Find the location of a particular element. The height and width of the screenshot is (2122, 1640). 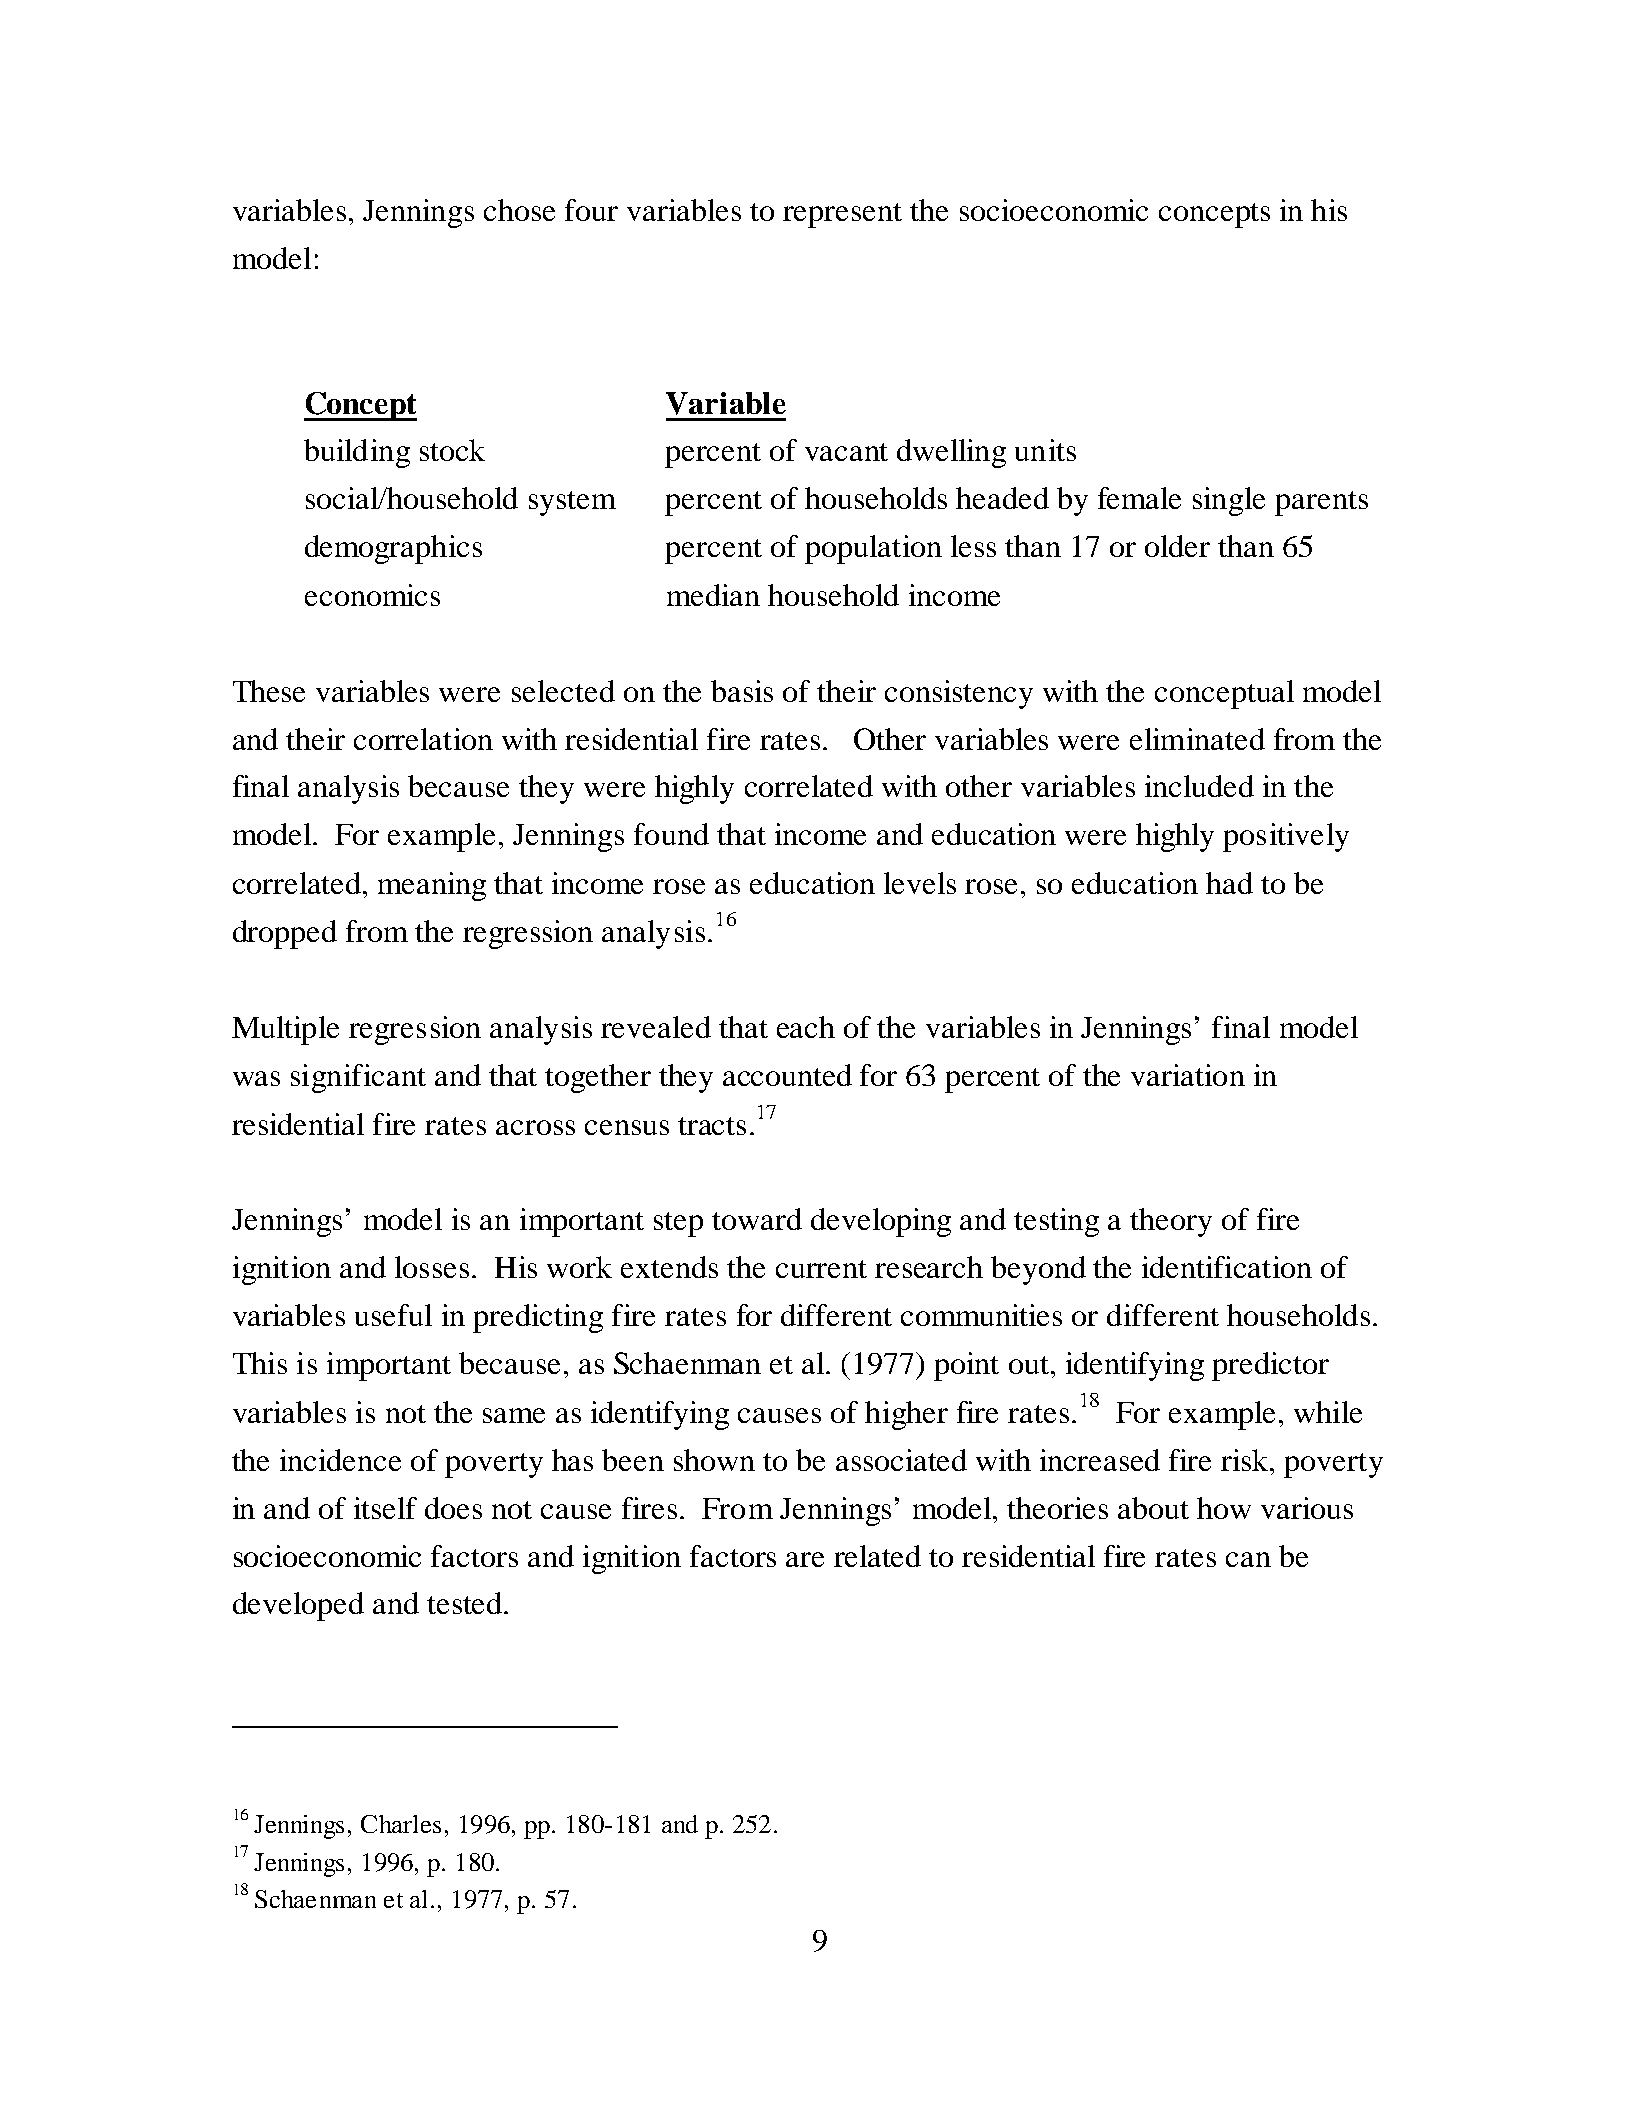

correlation is located at coordinates (423, 739).
